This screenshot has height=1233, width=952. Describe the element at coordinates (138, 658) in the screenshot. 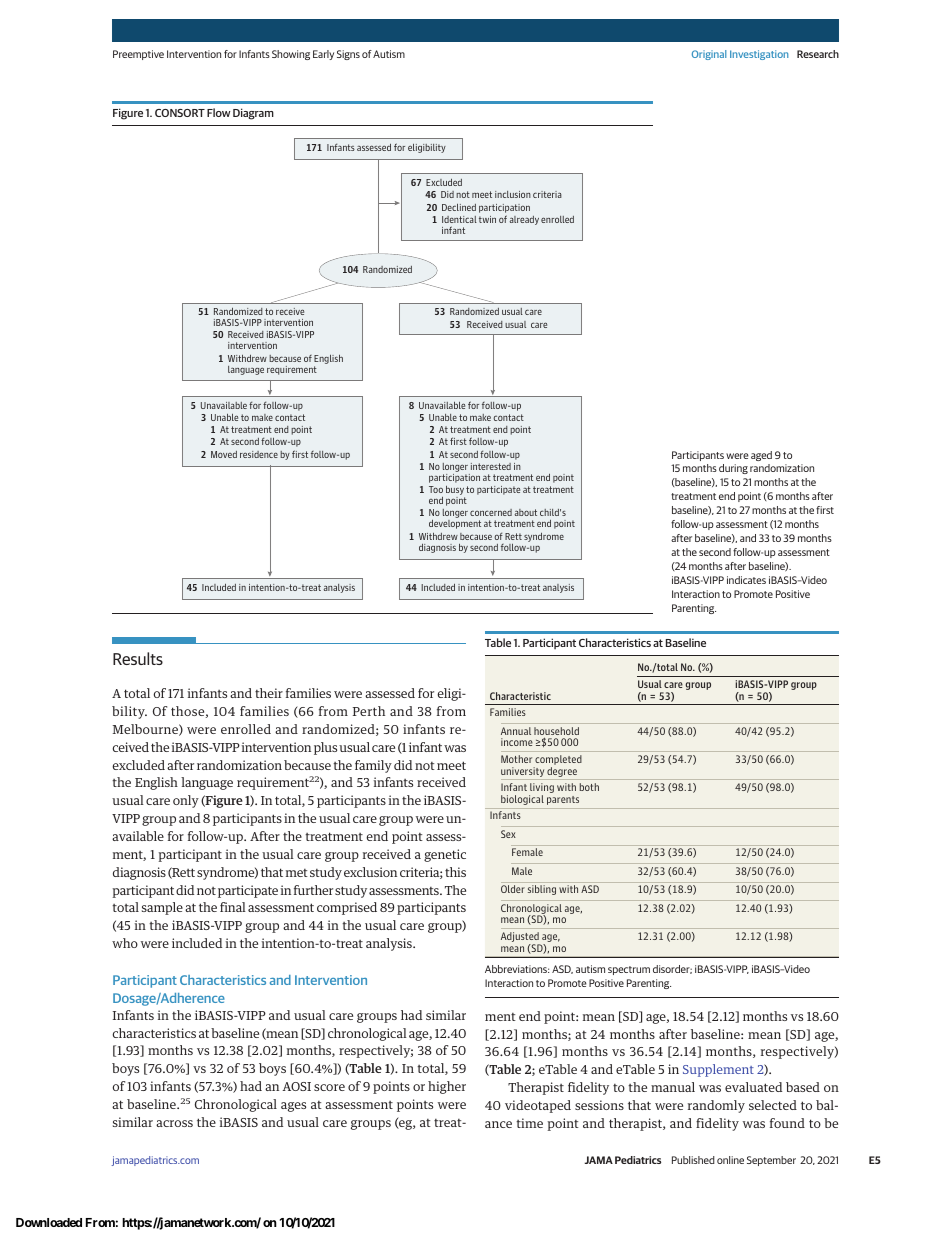

I see `Results` at that location.
